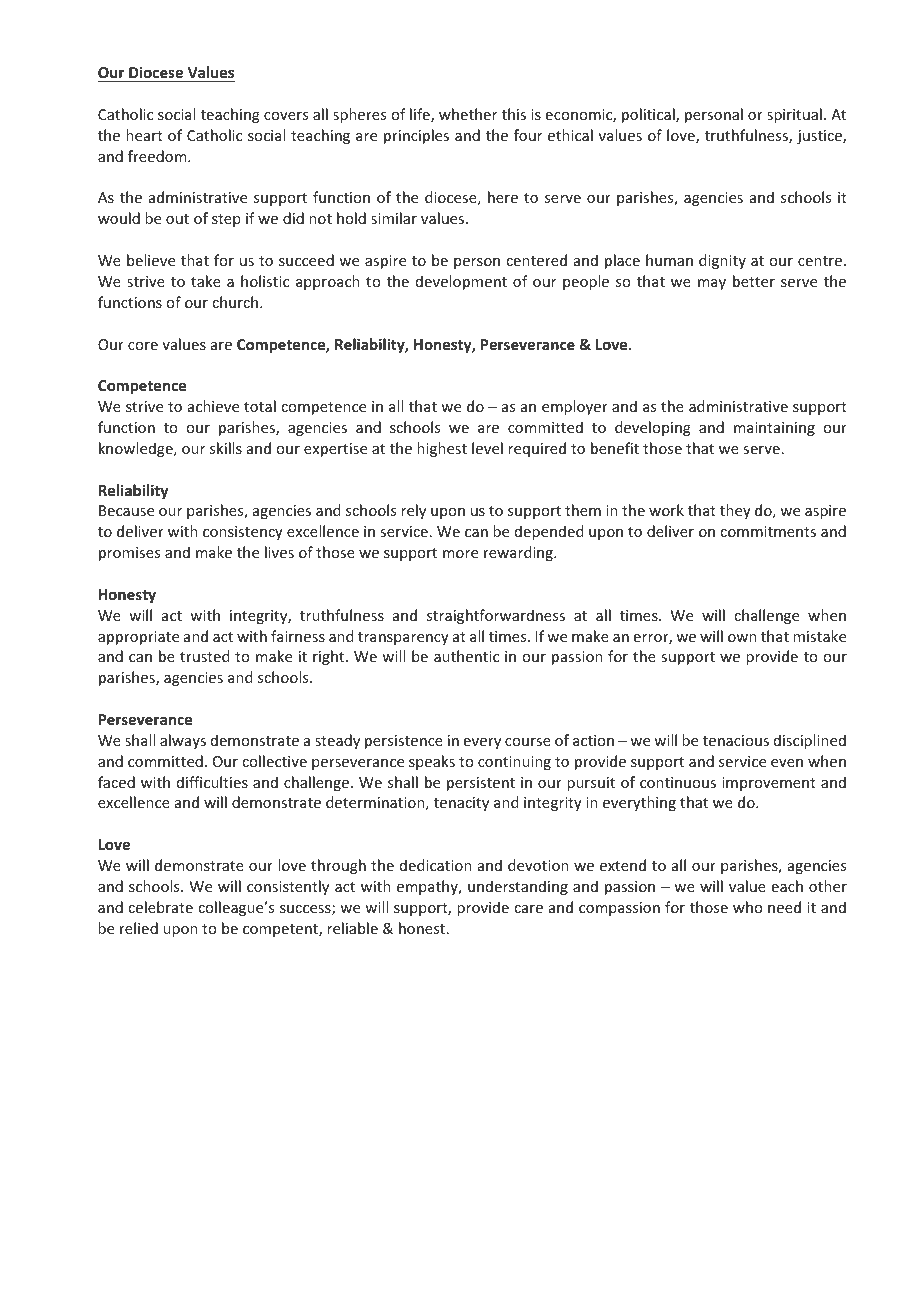 The height and width of the document is (1308, 924). Describe the element at coordinates (160, 907) in the document. I see `celebrate` at that location.
